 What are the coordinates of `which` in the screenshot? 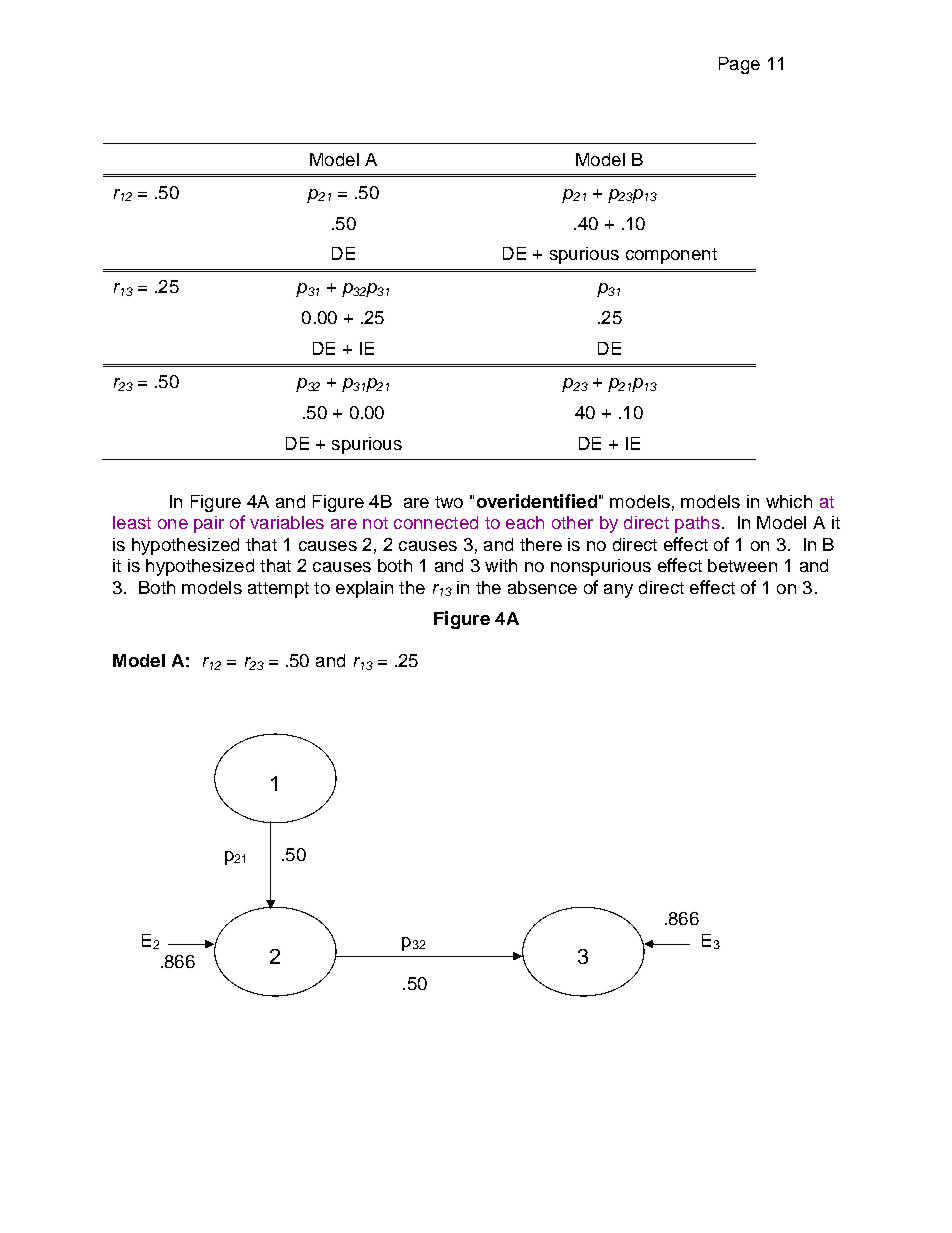 It's located at (789, 501).
